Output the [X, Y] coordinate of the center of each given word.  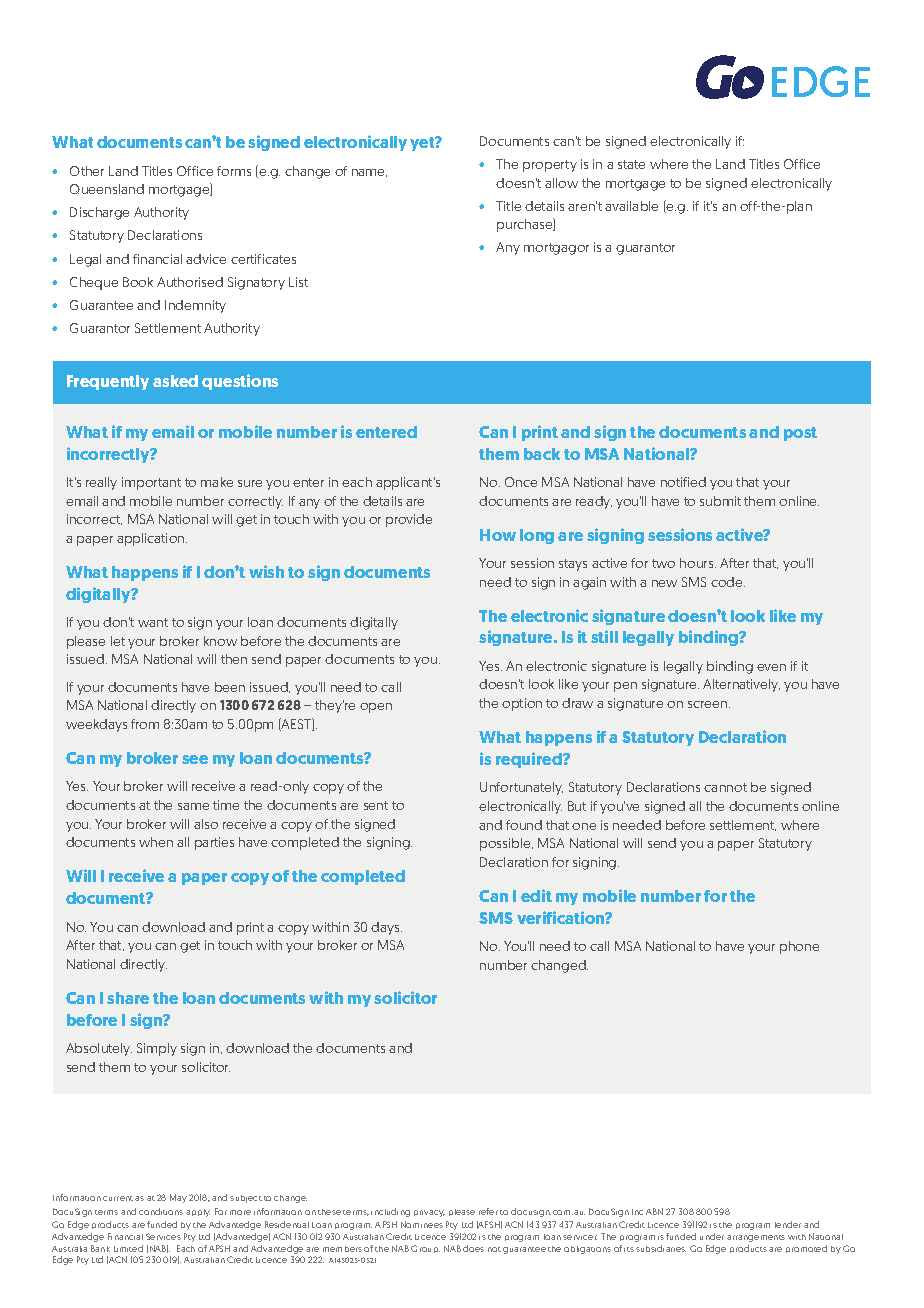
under [712, 1236]
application [152, 539]
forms [234, 171]
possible [506, 844]
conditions [161, 1211]
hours [698, 563]
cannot [725, 787]
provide [409, 520]
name [369, 173]
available [631, 206]
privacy [429, 1213]
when [156, 842]
